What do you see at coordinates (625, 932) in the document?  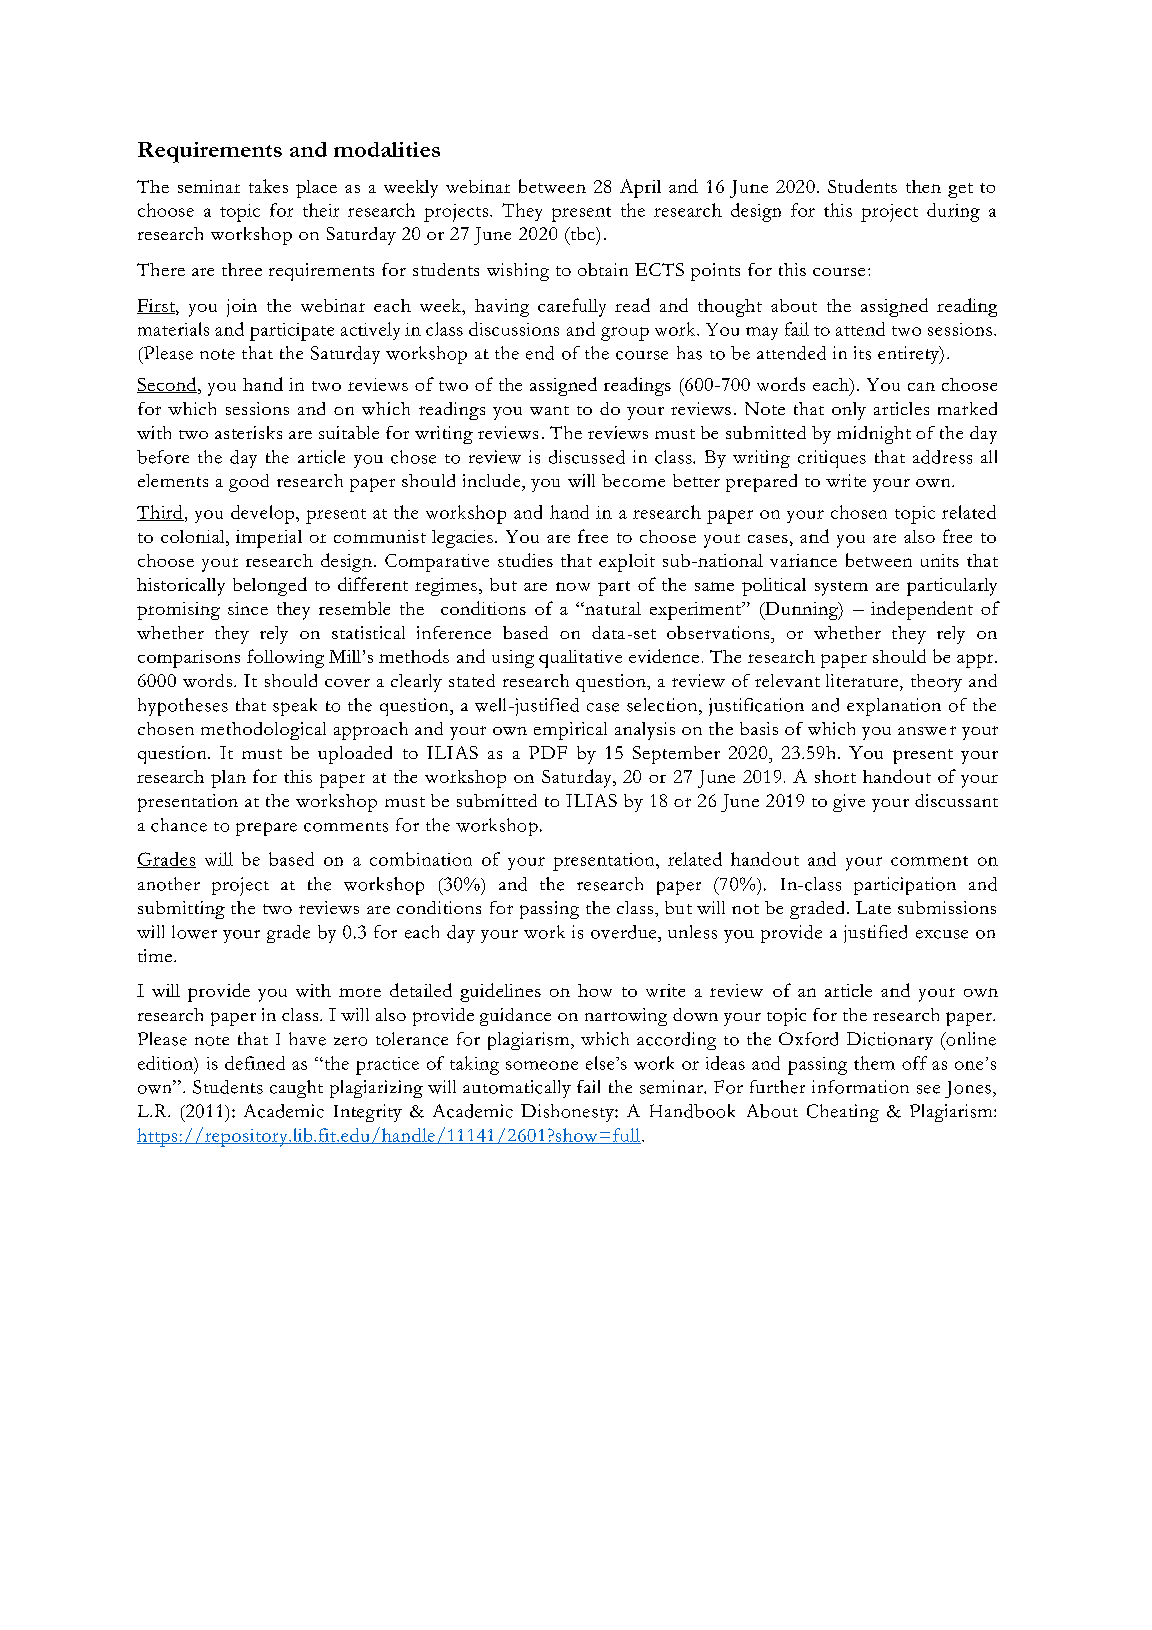 I see `overdue` at bounding box center [625, 932].
